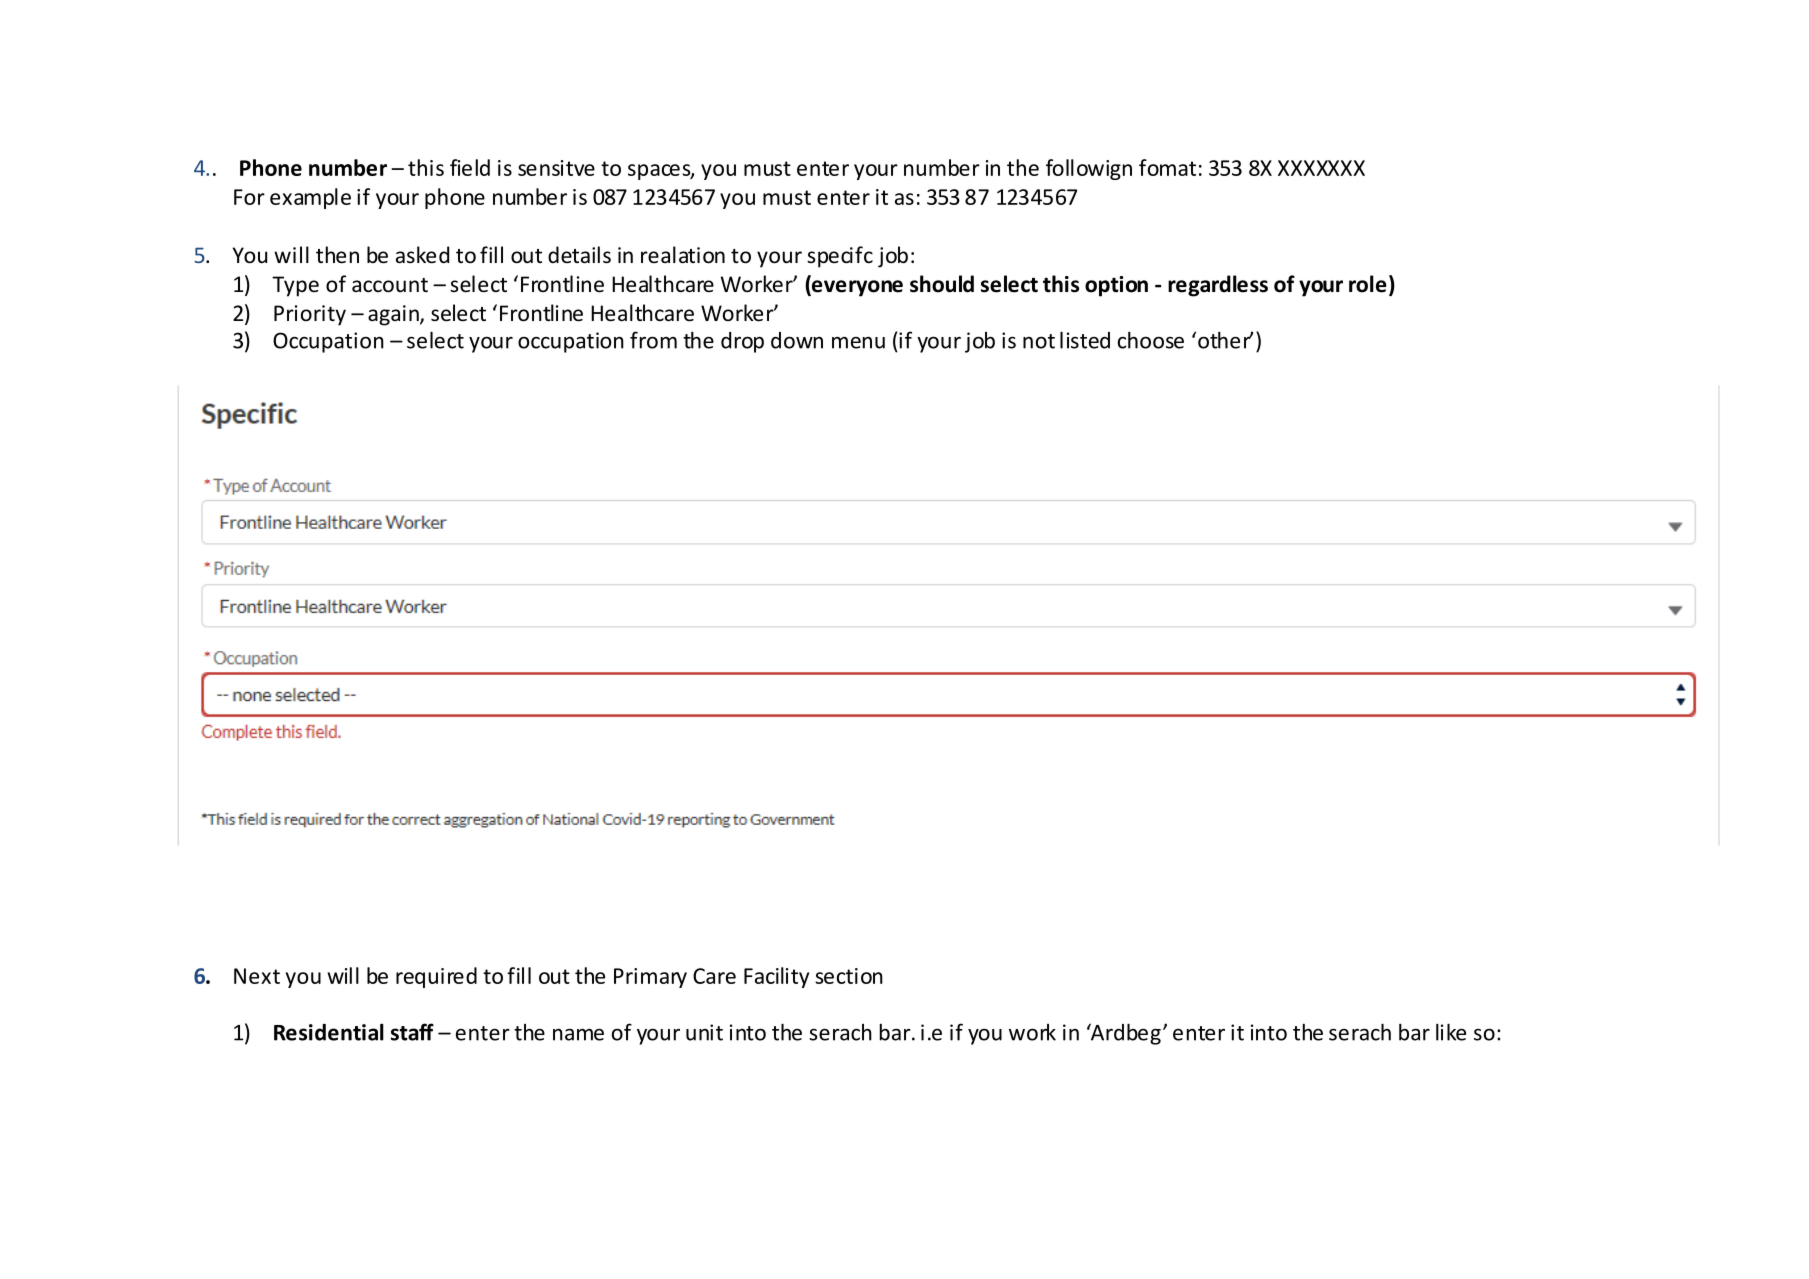  What do you see at coordinates (412, 1032) in the page?
I see `staff` at bounding box center [412, 1032].
